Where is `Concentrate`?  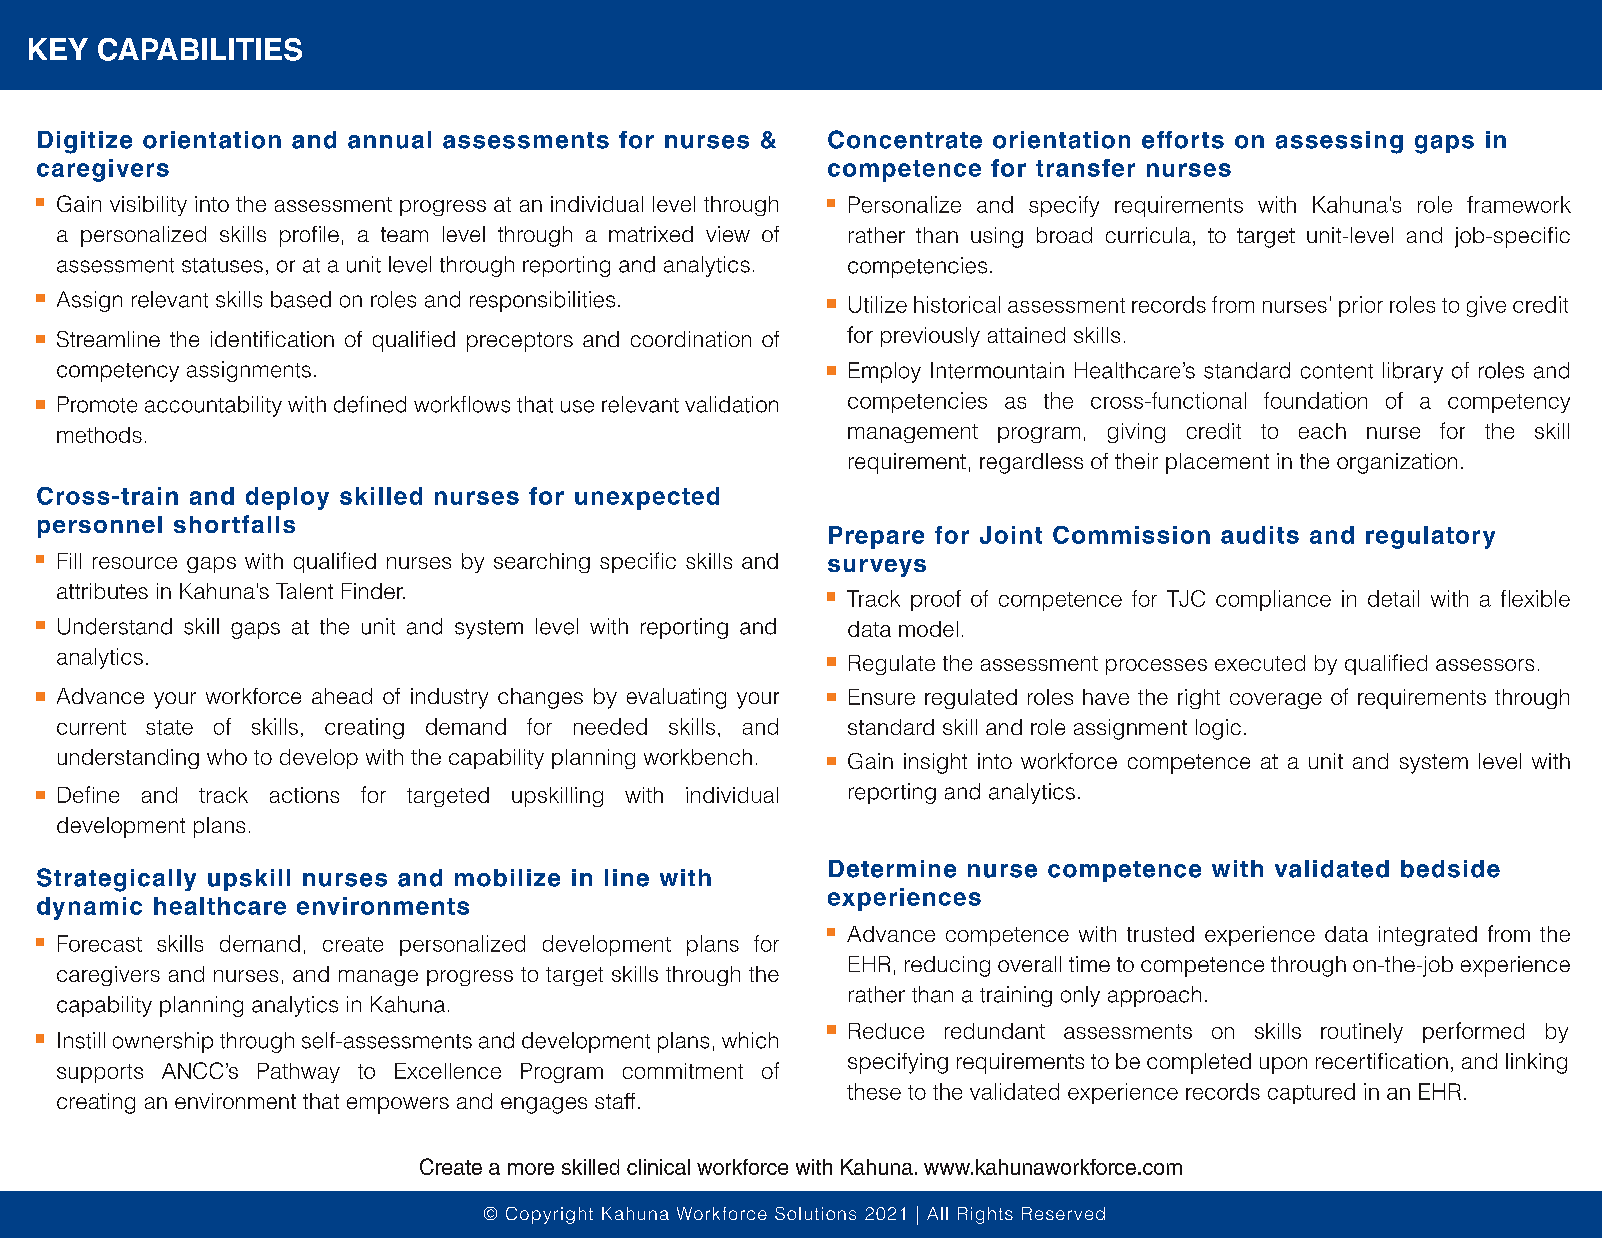 Concentrate is located at coordinates (905, 139).
